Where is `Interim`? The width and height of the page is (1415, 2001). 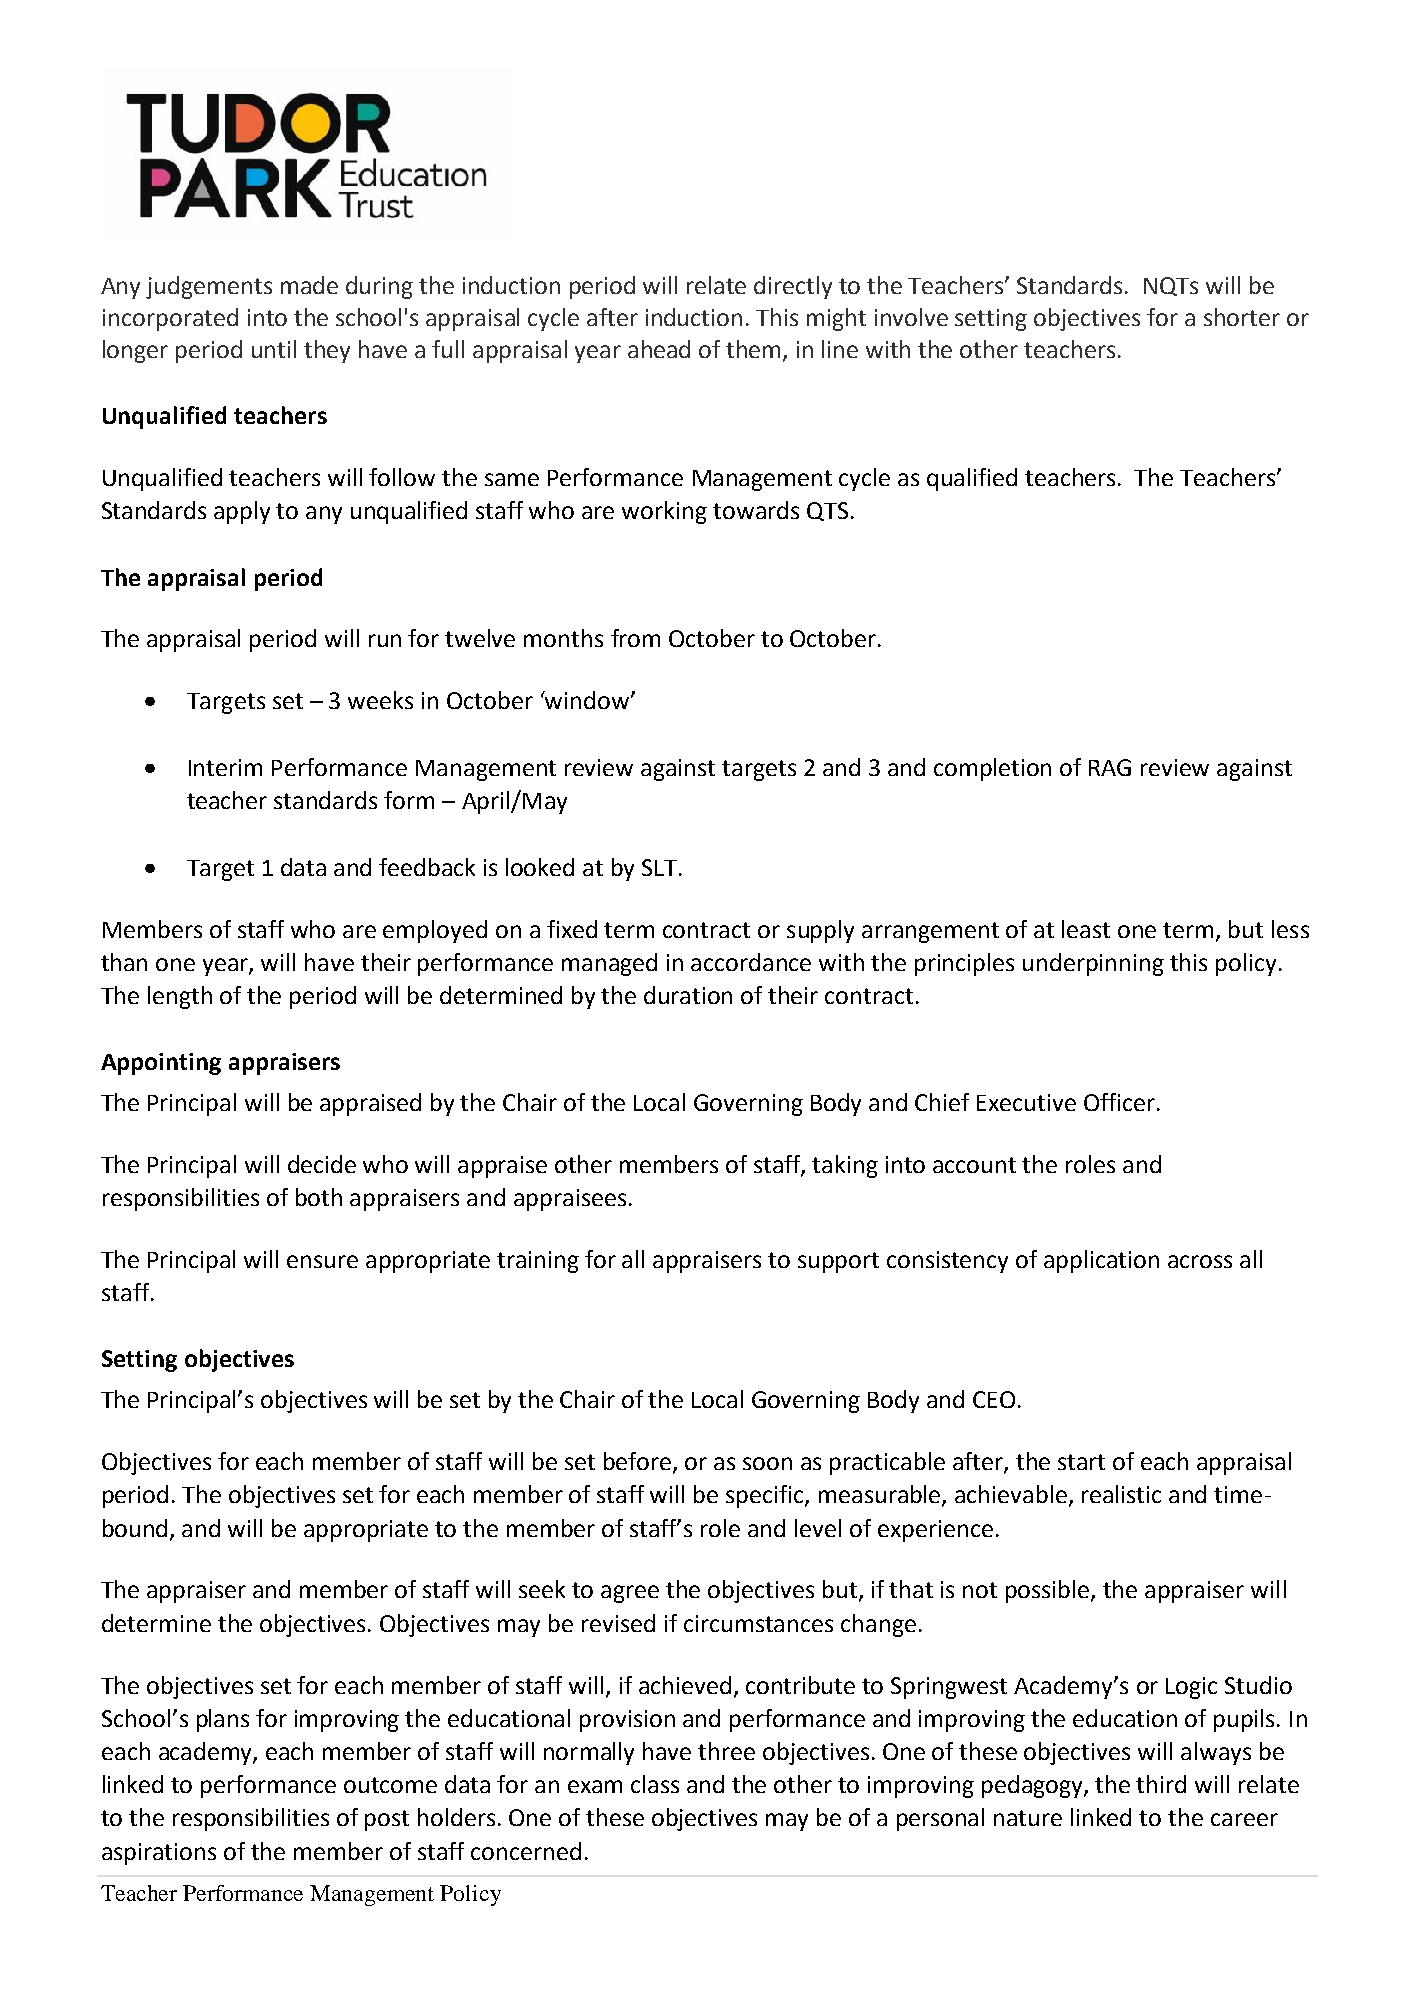 Interim is located at coordinates (225, 767).
